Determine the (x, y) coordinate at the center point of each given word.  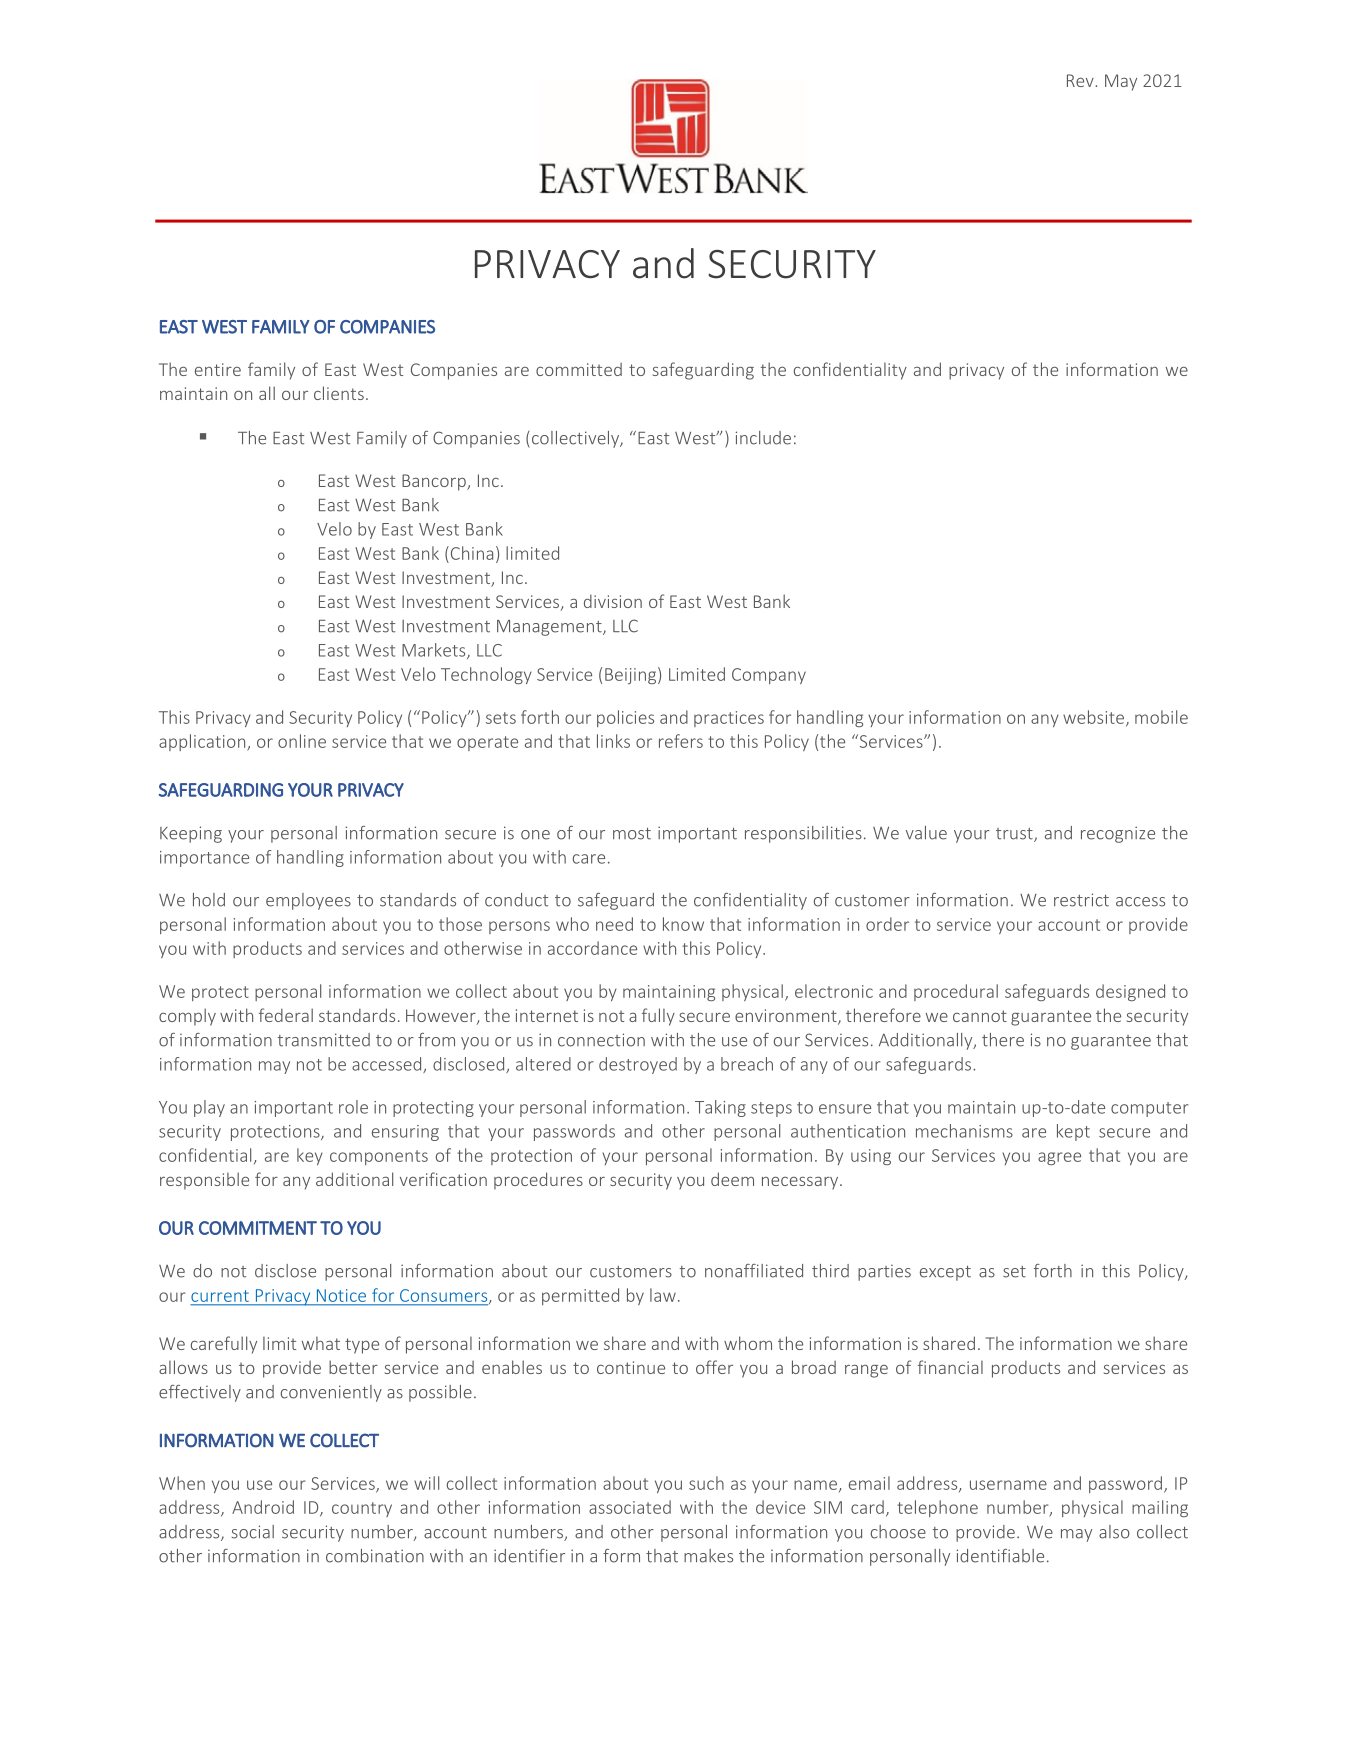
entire (218, 369)
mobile (1161, 717)
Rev (1081, 80)
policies (625, 718)
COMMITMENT (258, 1228)
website (1095, 718)
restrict (1081, 900)
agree (1059, 1158)
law (663, 1295)
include (763, 438)
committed (579, 369)
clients (339, 393)
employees (308, 901)
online (302, 741)
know (683, 924)
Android (263, 1507)
